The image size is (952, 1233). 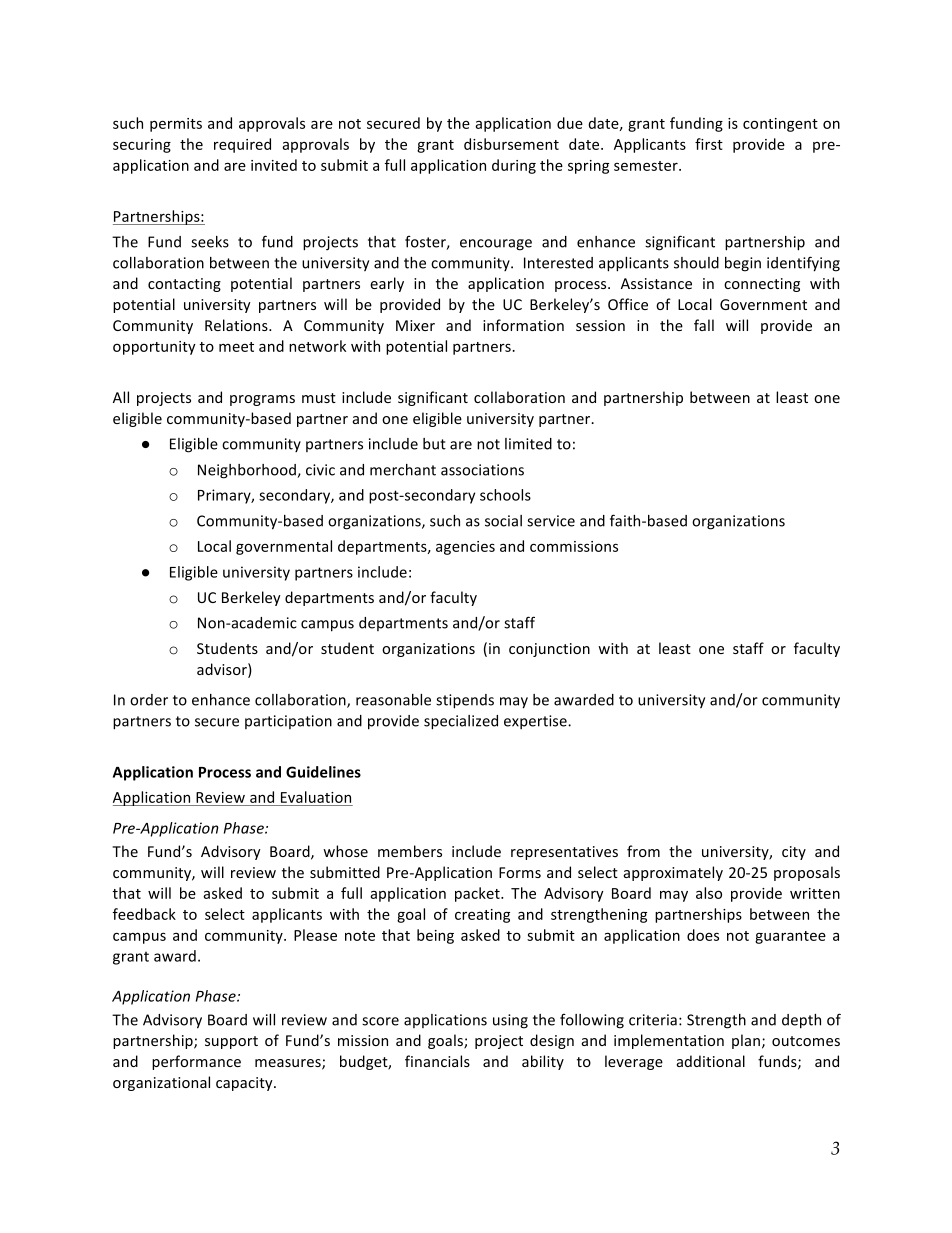 What do you see at coordinates (549, 650) in the screenshot?
I see `conjunction` at bounding box center [549, 650].
